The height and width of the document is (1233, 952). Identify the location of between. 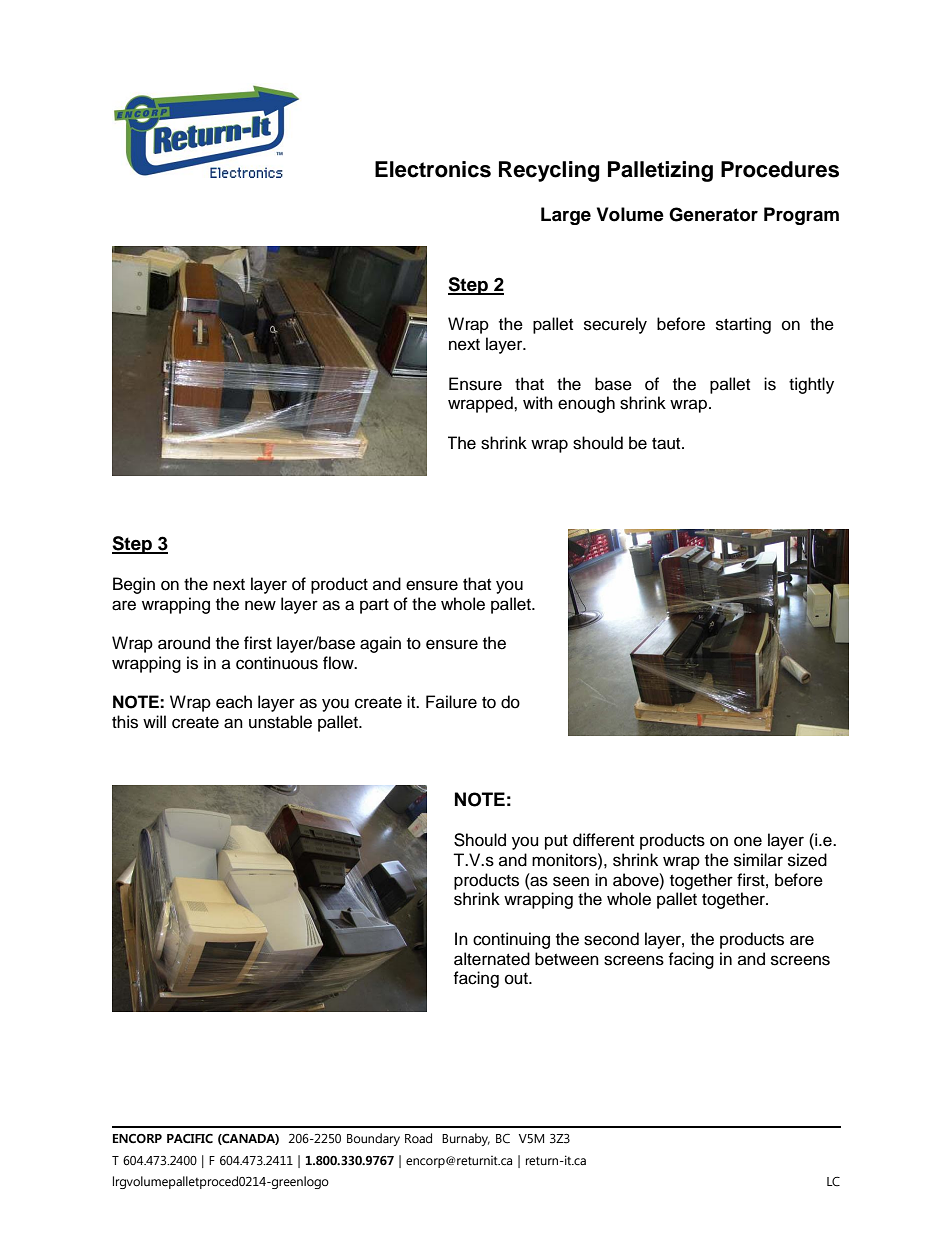
(567, 959).
